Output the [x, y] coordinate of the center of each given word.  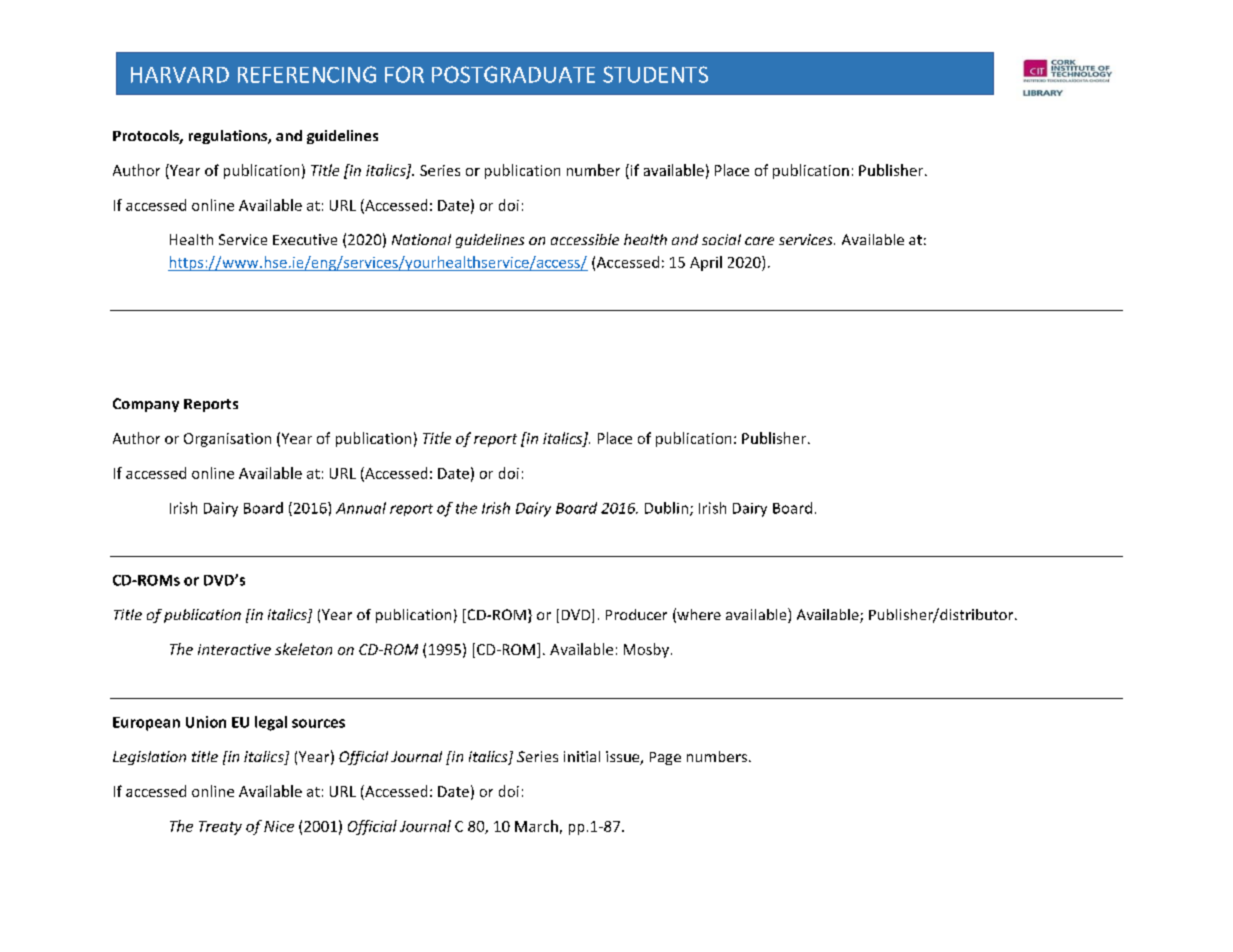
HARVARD [180, 75]
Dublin [666, 508]
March [536, 826]
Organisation [227, 440]
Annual [361, 508]
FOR [404, 74]
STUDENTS [655, 74]
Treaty [220, 828]
